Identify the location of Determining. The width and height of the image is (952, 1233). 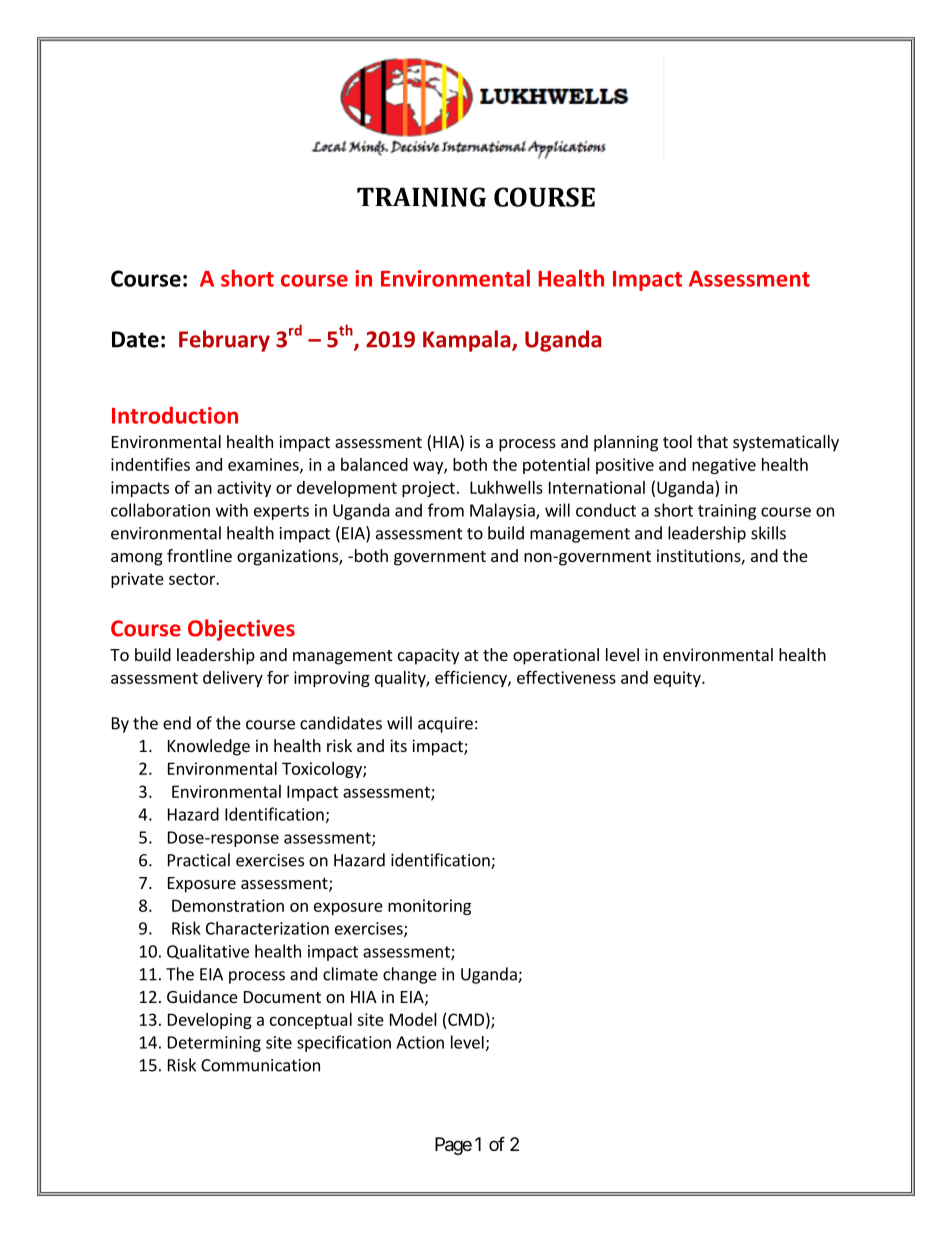
(214, 1044).
